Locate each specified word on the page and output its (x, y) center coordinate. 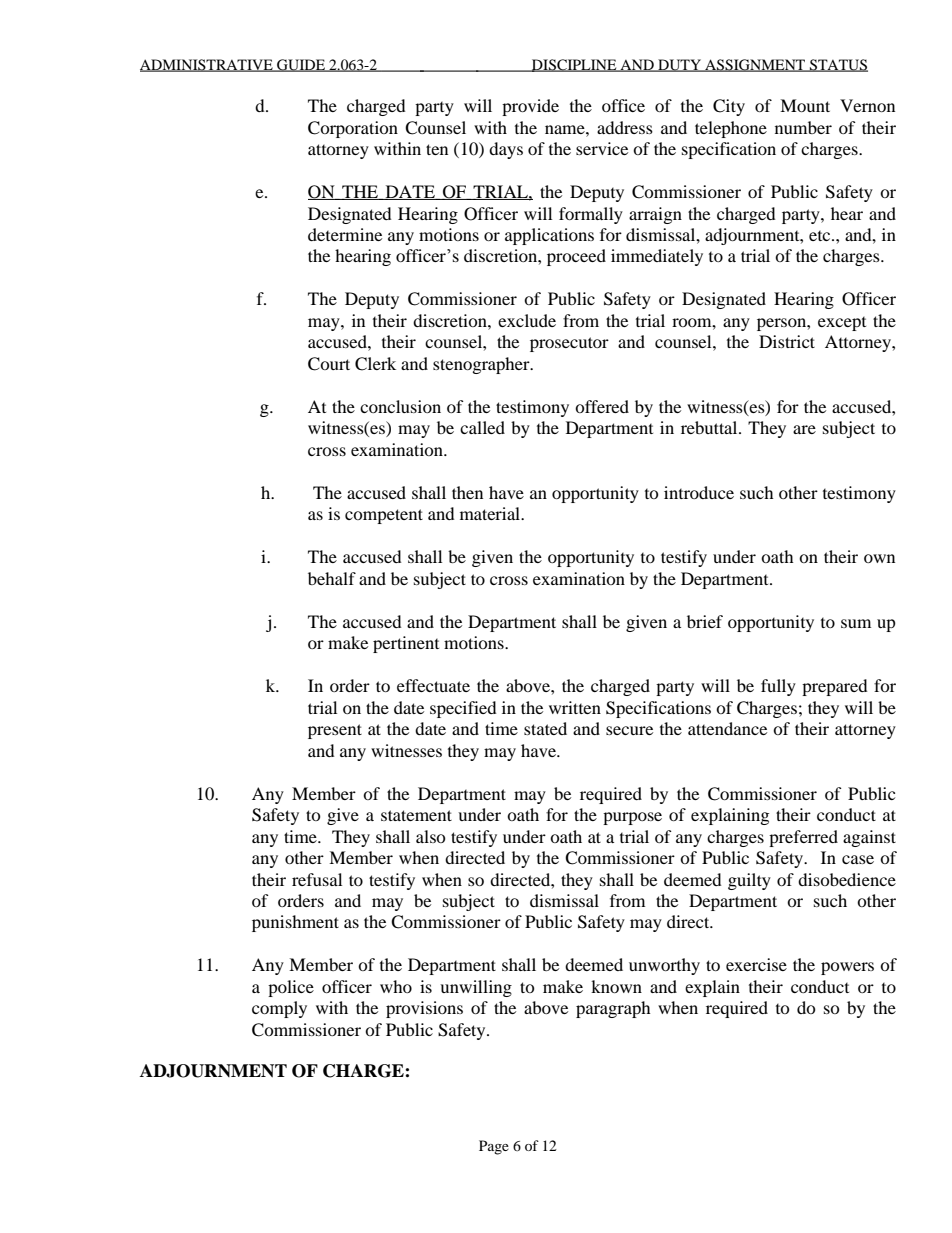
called (482, 427)
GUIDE (301, 65)
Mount (805, 105)
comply (279, 1009)
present (335, 731)
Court (329, 364)
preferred (803, 838)
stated (545, 728)
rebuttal (710, 427)
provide (530, 107)
